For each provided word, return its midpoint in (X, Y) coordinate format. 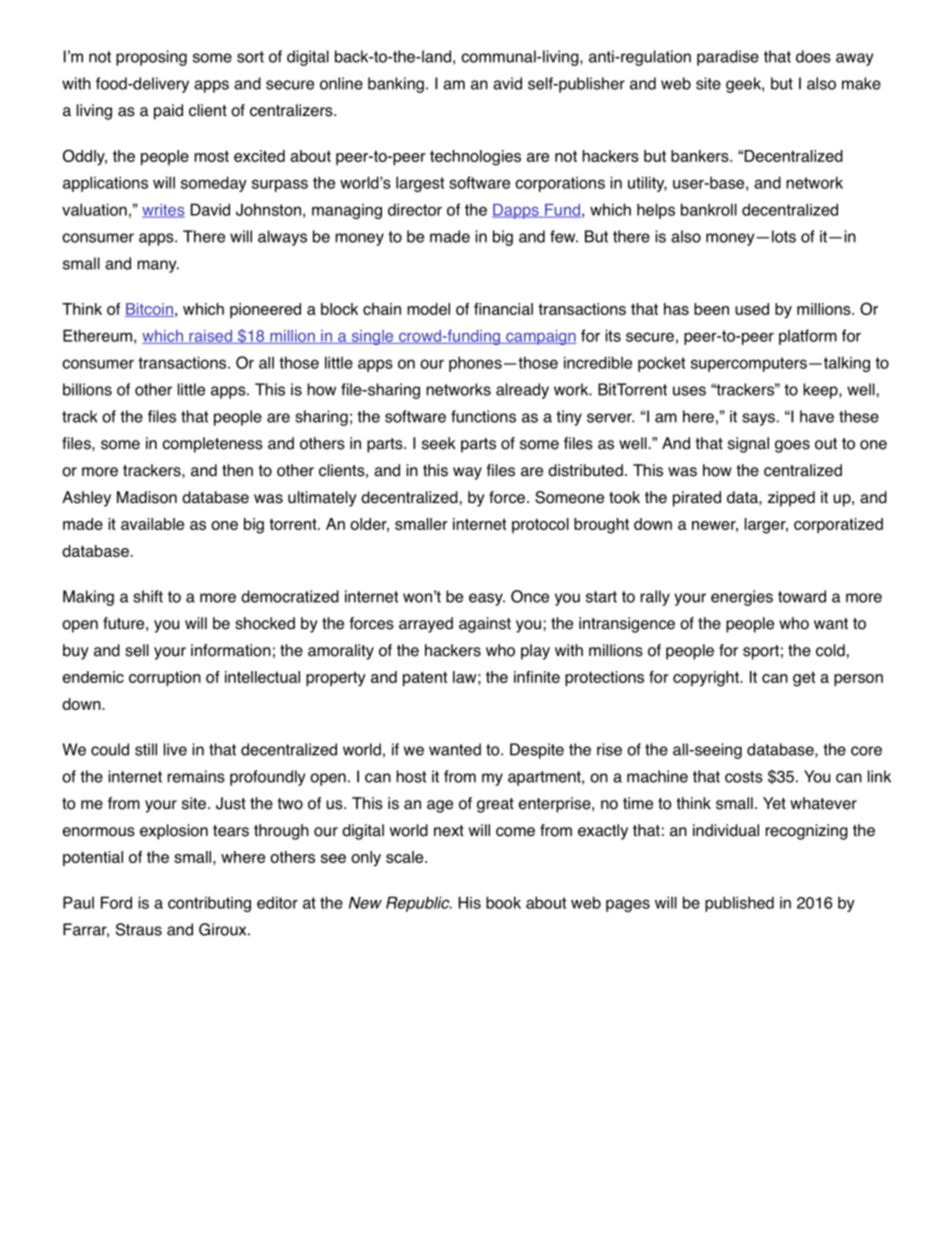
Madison (147, 497)
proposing (151, 58)
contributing (209, 904)
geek (744, 85)
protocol (540, 525)
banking (396, 85)
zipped (791, 499)
